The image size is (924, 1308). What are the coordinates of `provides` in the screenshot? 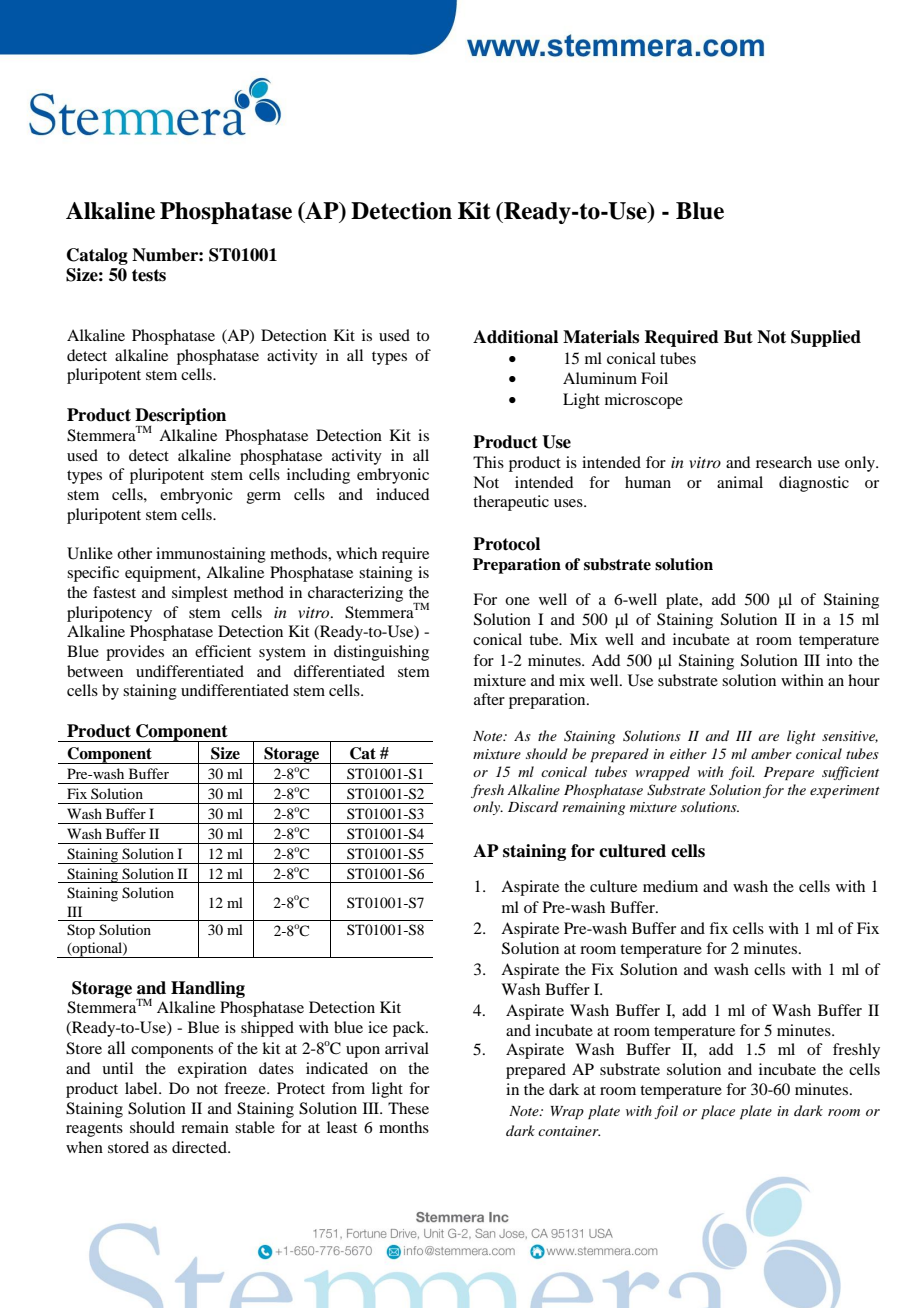 It's located at (135, 653).
